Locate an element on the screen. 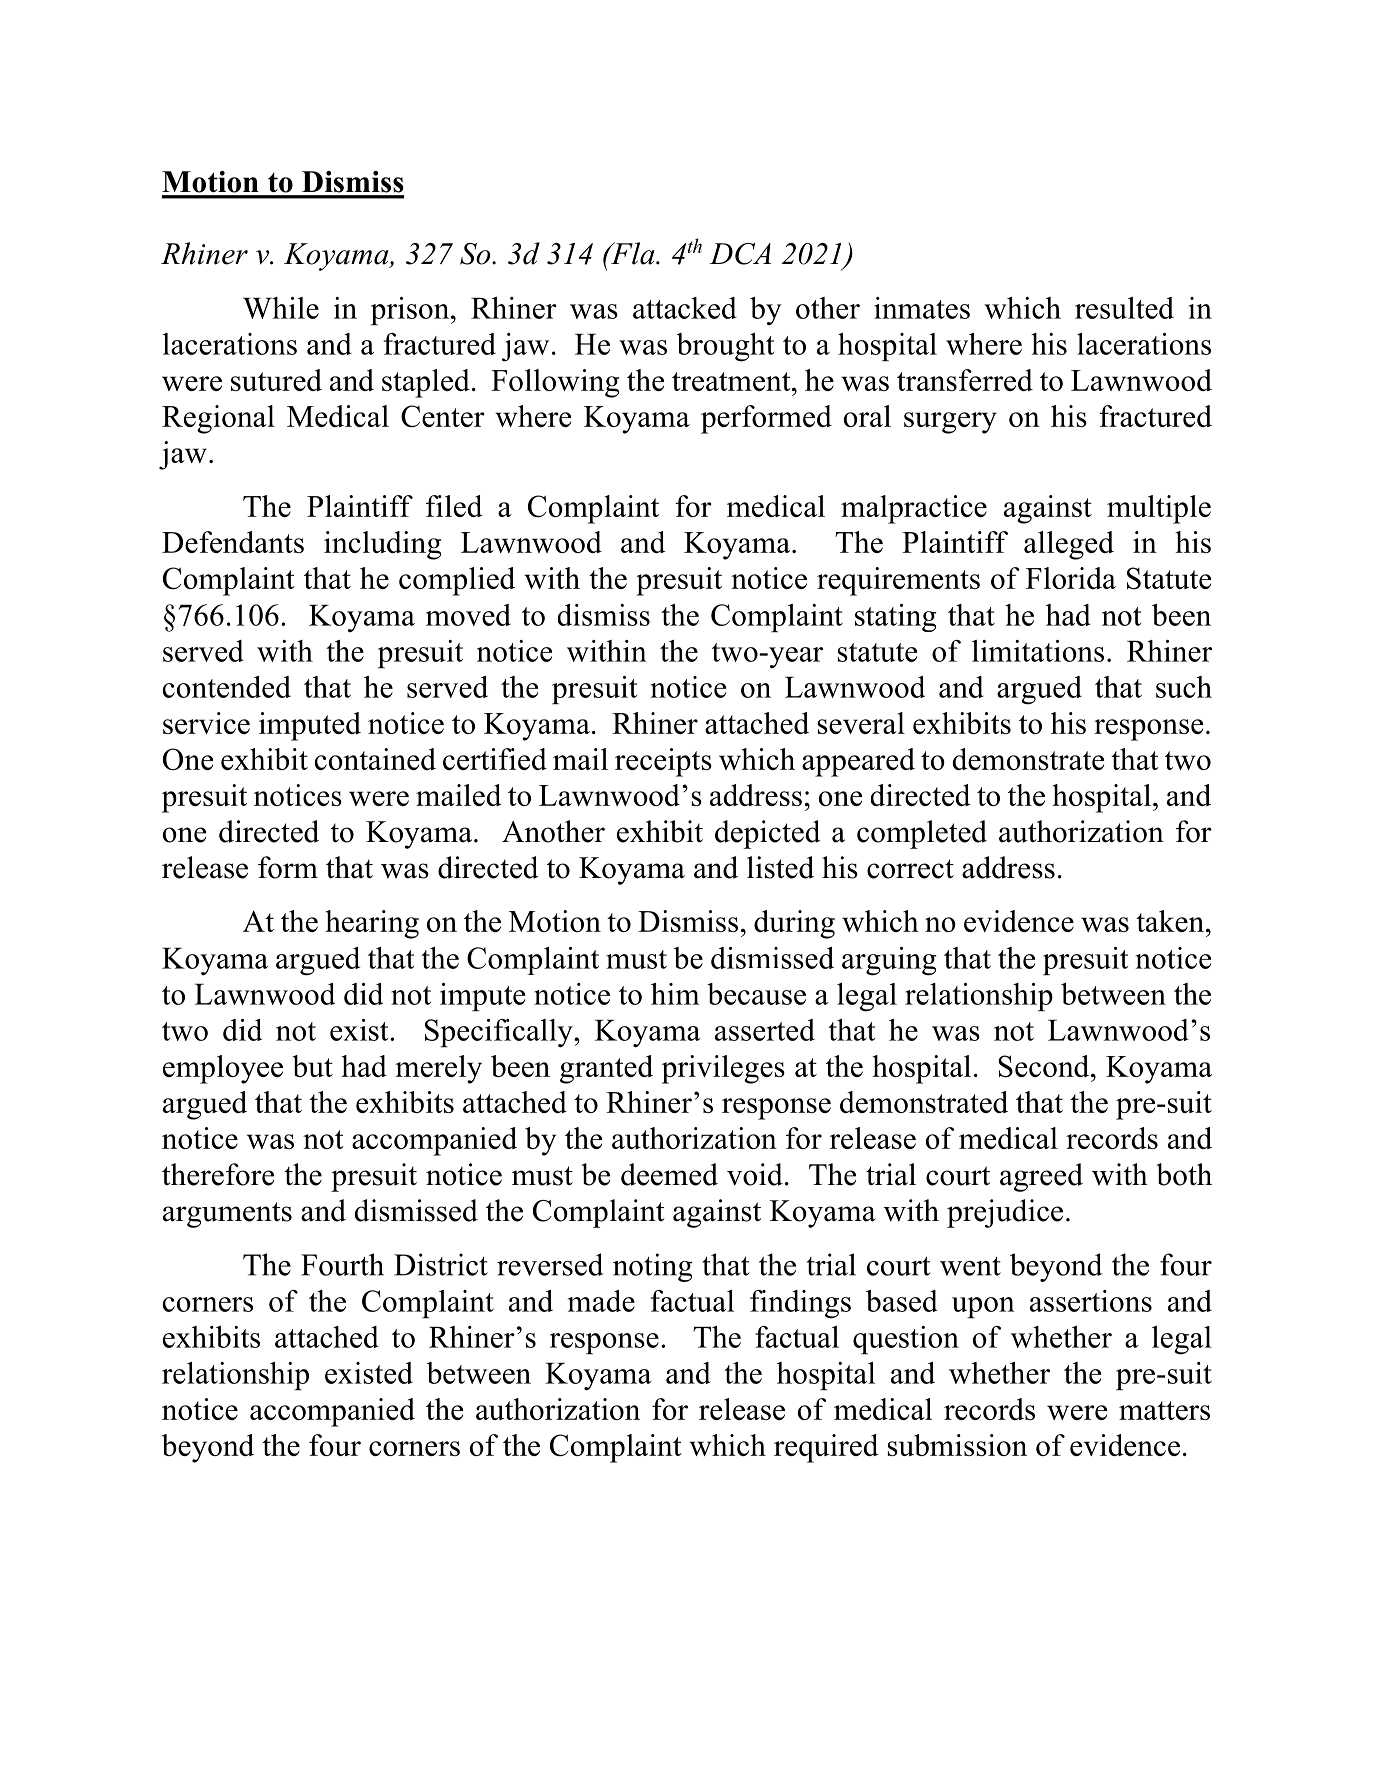  District is located at coordinates (441, 1264).
